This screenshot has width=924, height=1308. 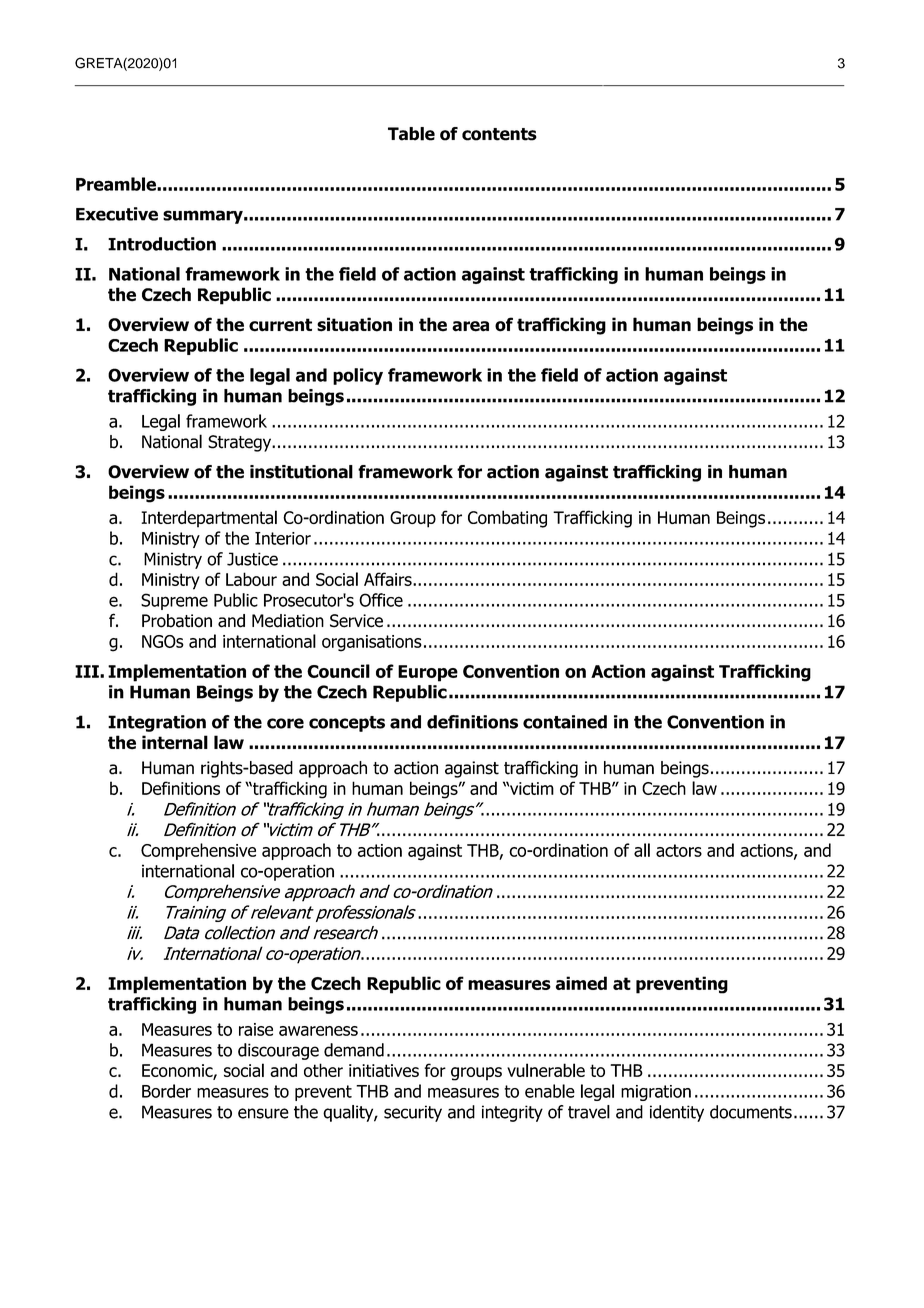 I want to click on Executive, so click(x=117, y=214).
